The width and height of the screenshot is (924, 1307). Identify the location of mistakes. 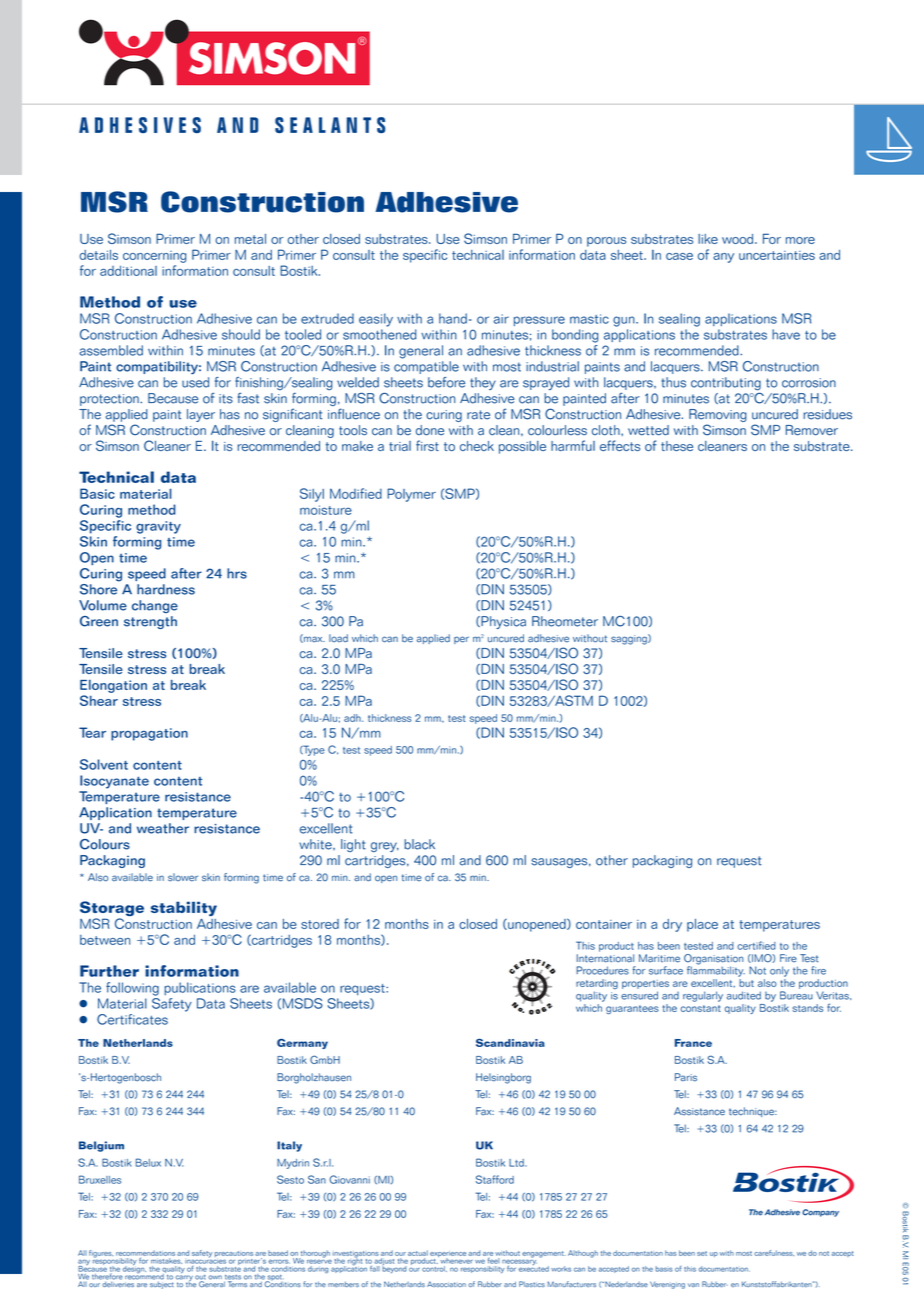
(166, 1261).
